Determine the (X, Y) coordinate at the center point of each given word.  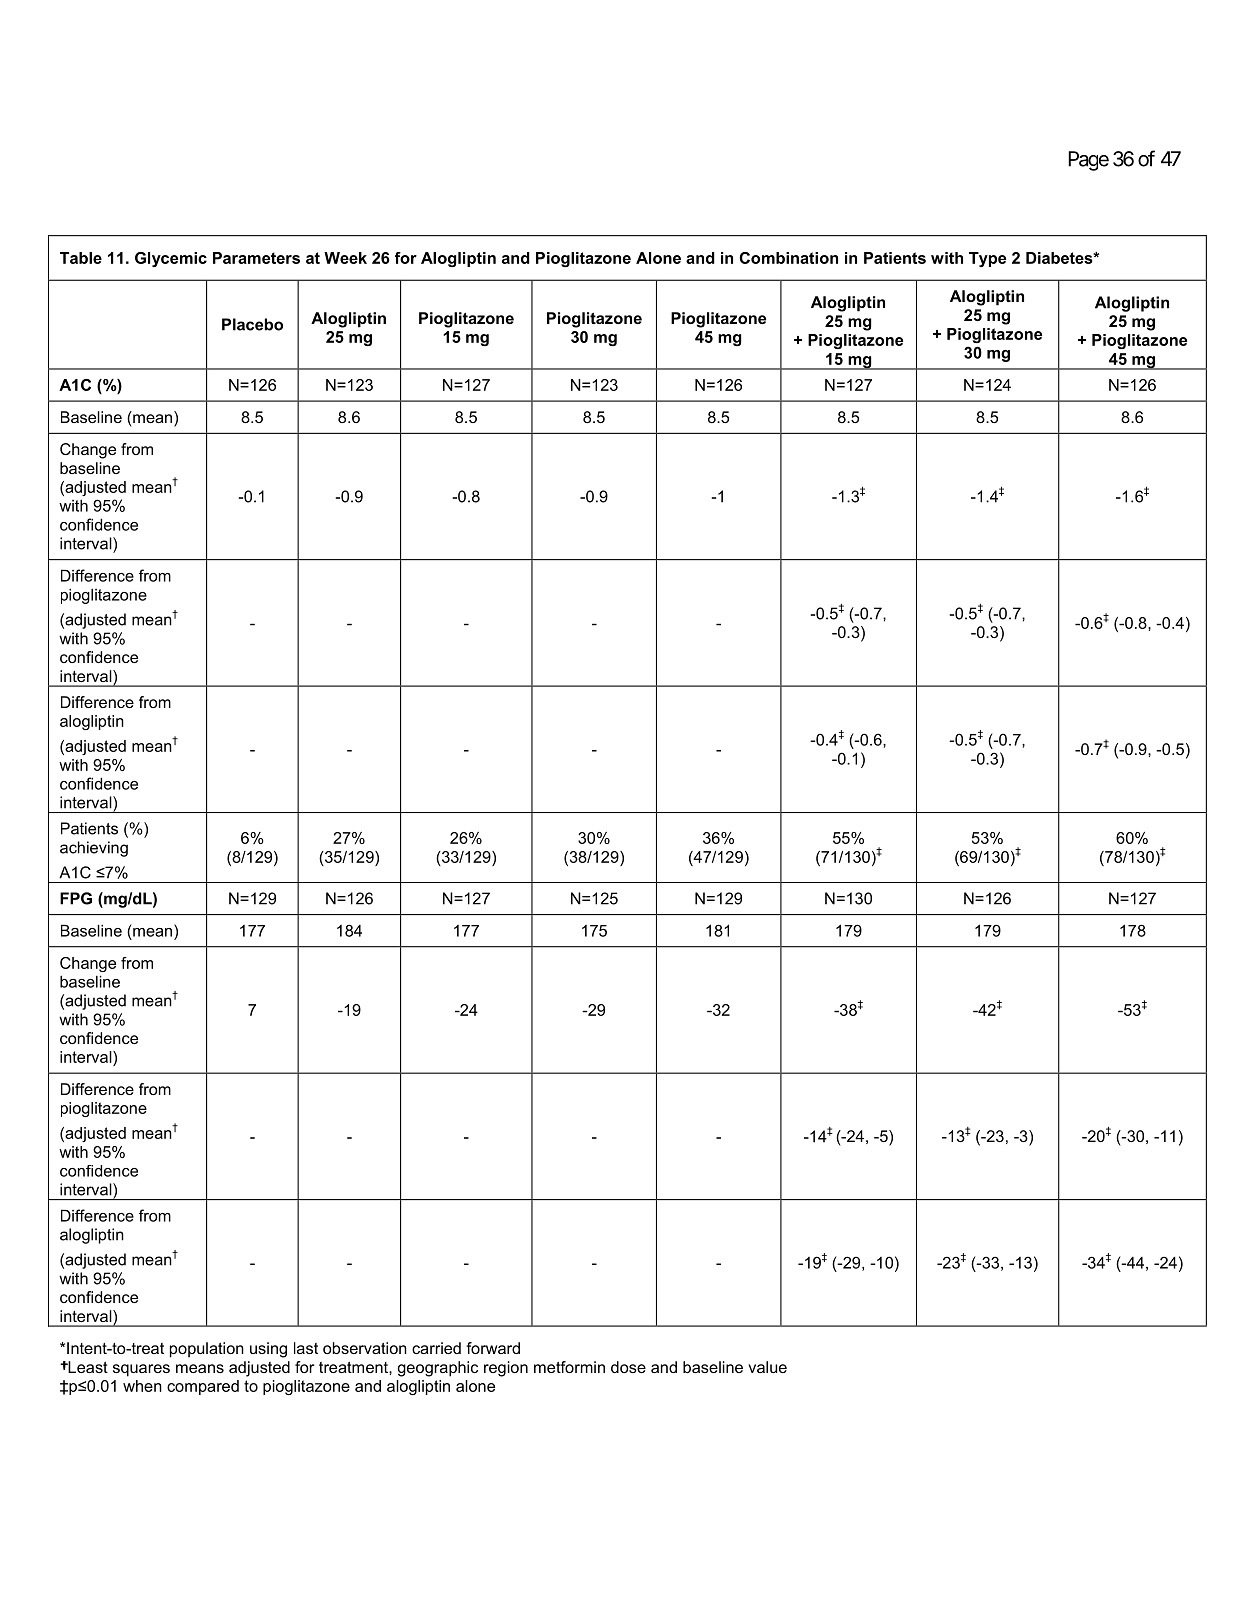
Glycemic (171, 259)
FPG (76, 898)
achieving (94, 849)
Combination (789, 258)
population (207, 1350)
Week (345, 258)
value (767, 1367)
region (506, 1369)
